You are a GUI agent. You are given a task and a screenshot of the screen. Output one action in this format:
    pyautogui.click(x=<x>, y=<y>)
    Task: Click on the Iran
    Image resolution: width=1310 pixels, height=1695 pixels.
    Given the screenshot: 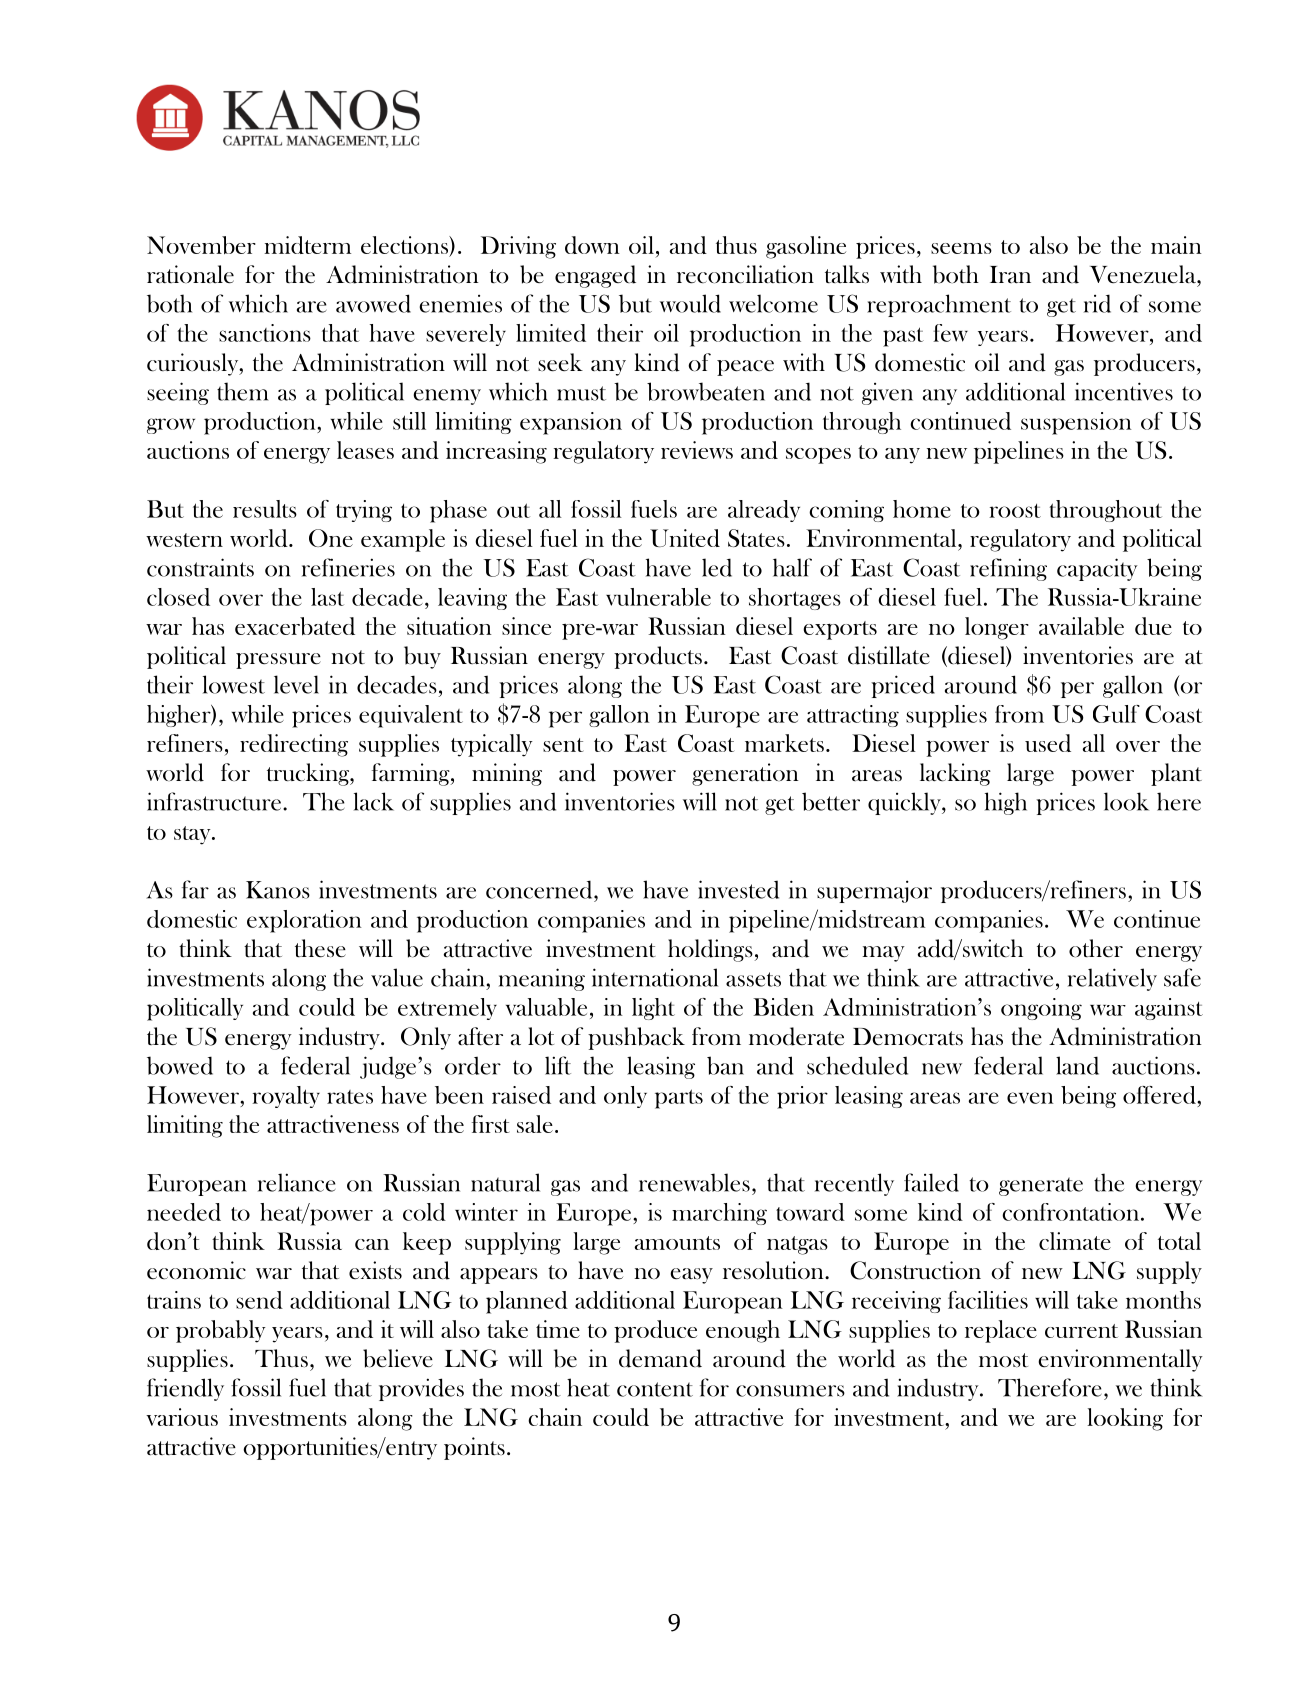 What is the action you would take?
    pyautogui.click(x=1010, y=274)
